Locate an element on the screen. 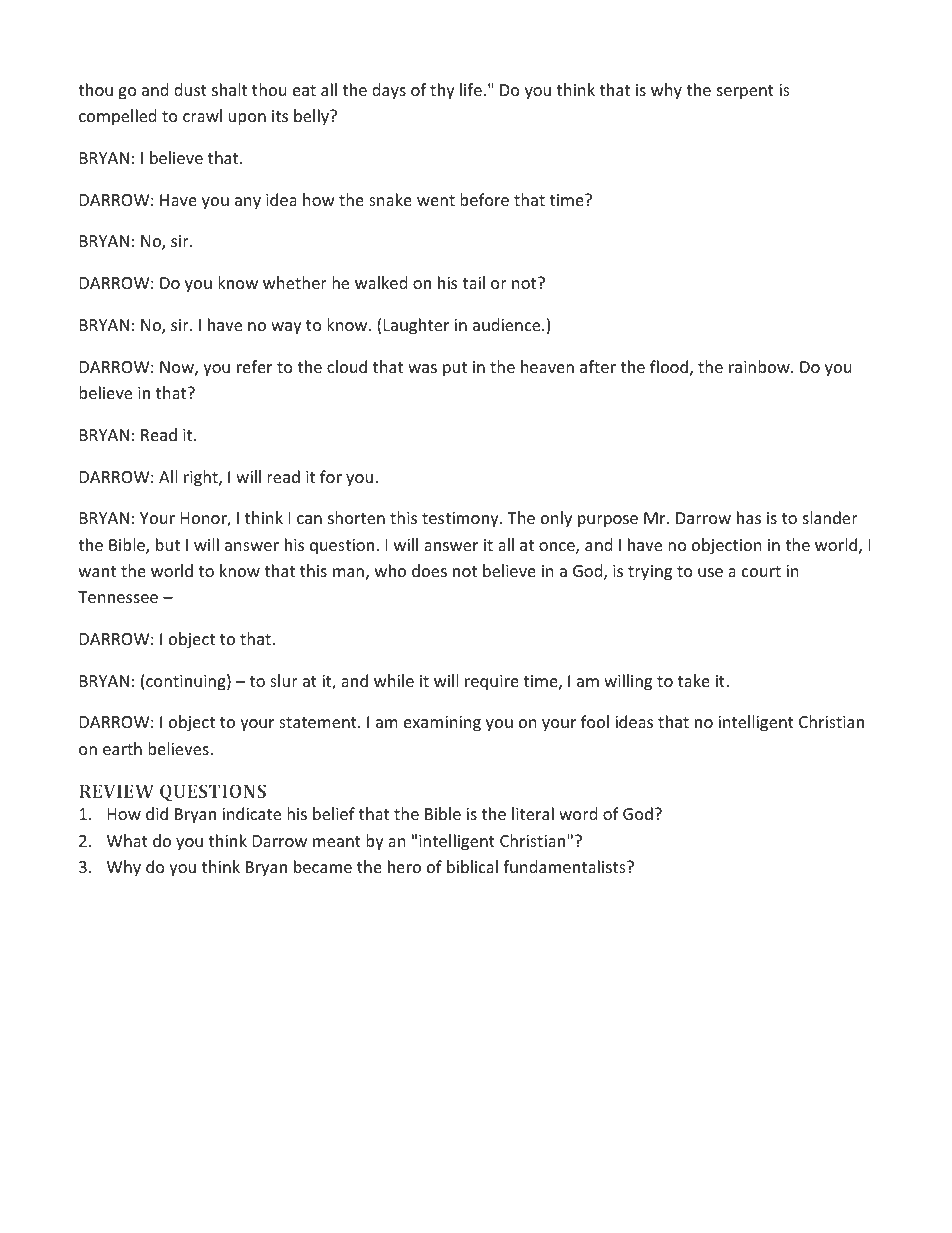 This screenshot has height=1233, width=952. life is located at coordinates (471, 89).
